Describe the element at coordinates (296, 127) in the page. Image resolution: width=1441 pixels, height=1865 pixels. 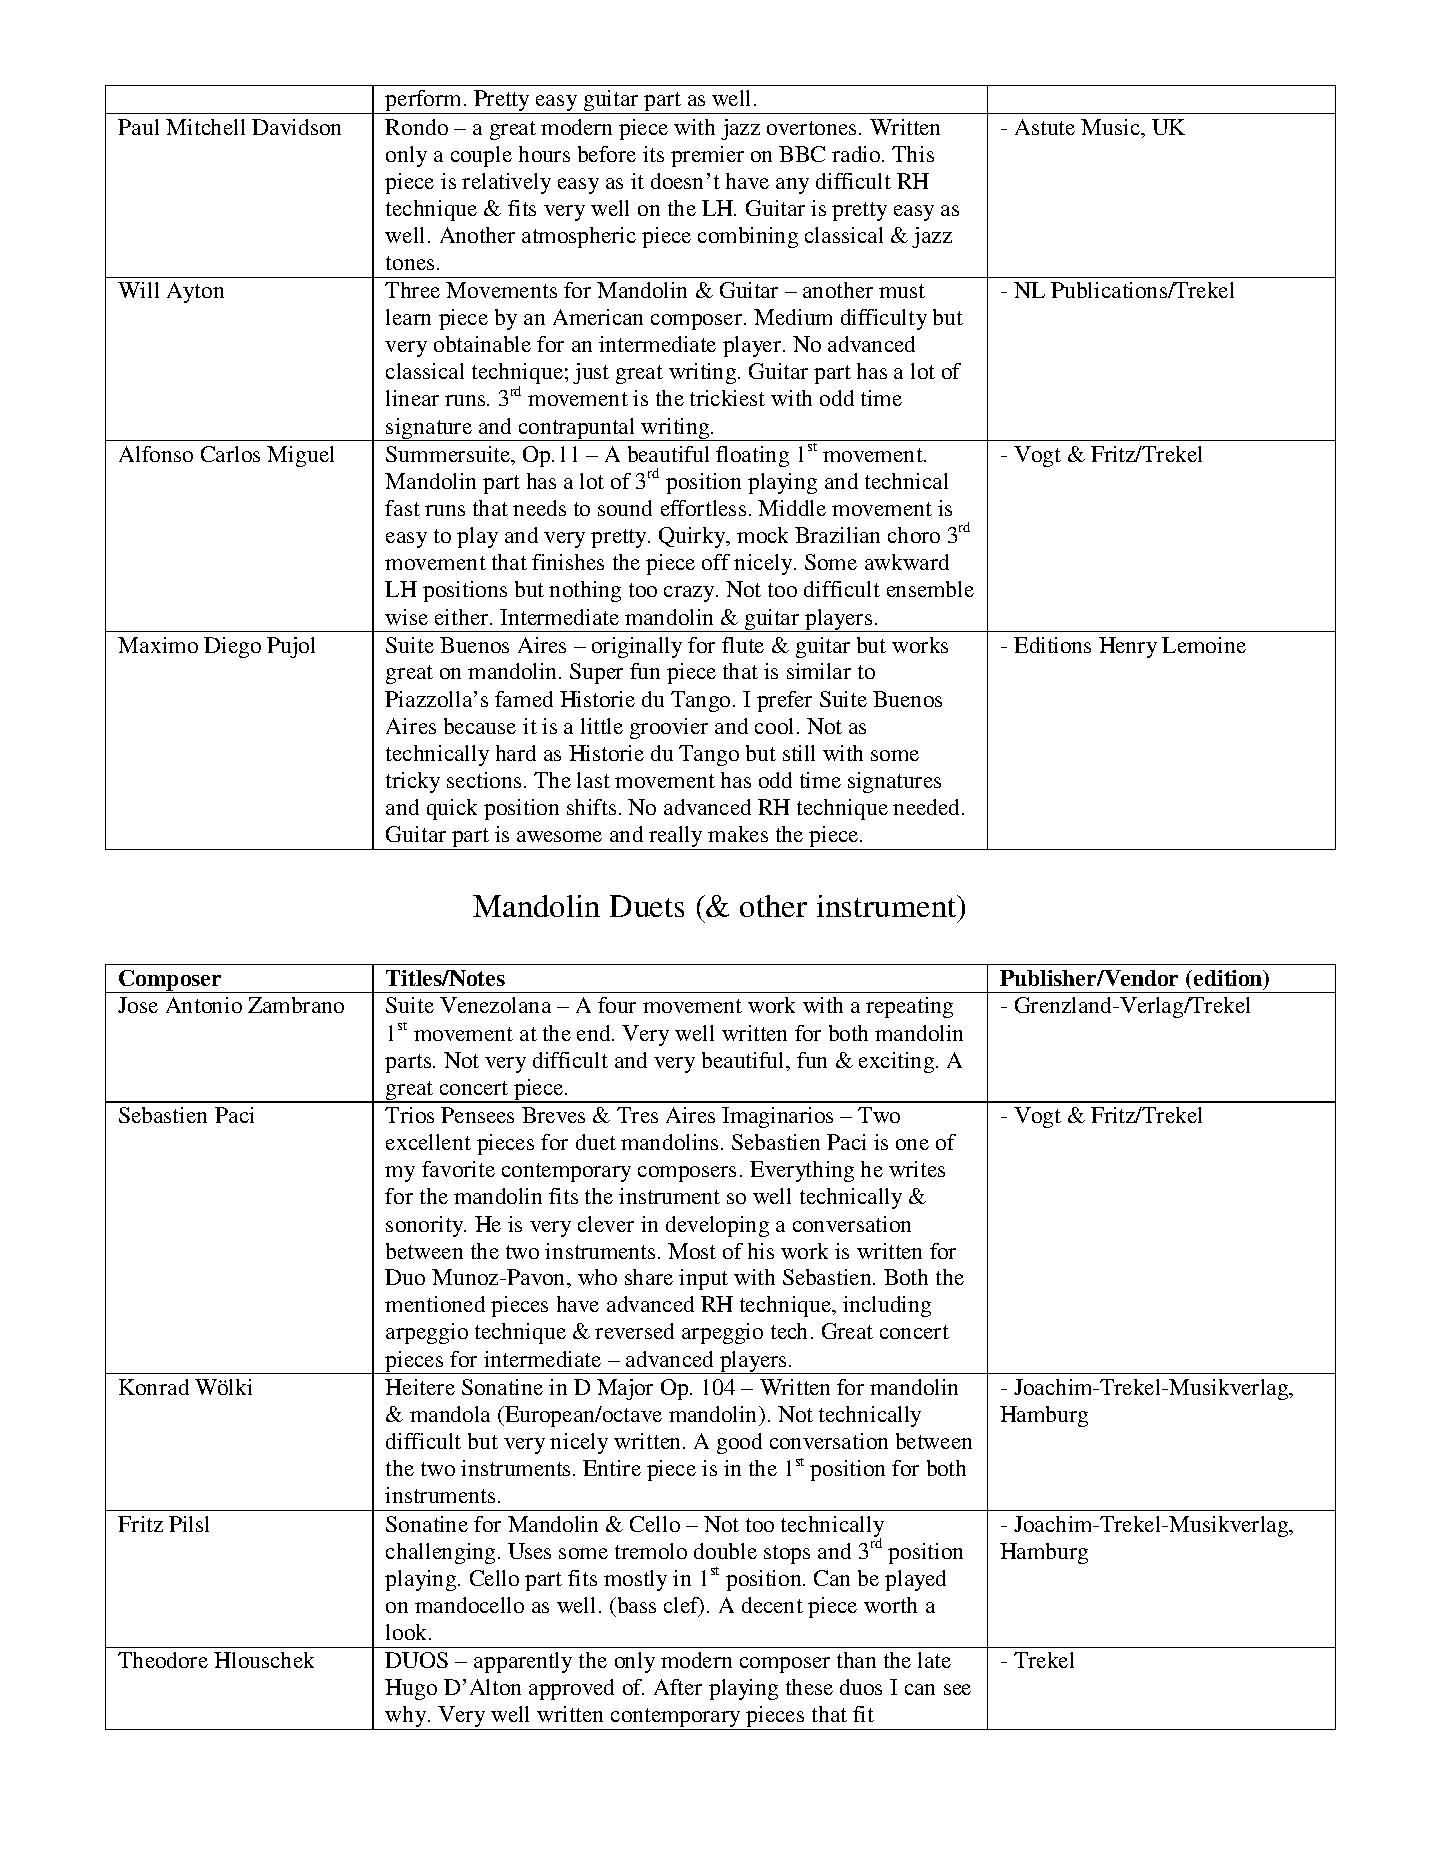
I see `Davidson` at that location.
